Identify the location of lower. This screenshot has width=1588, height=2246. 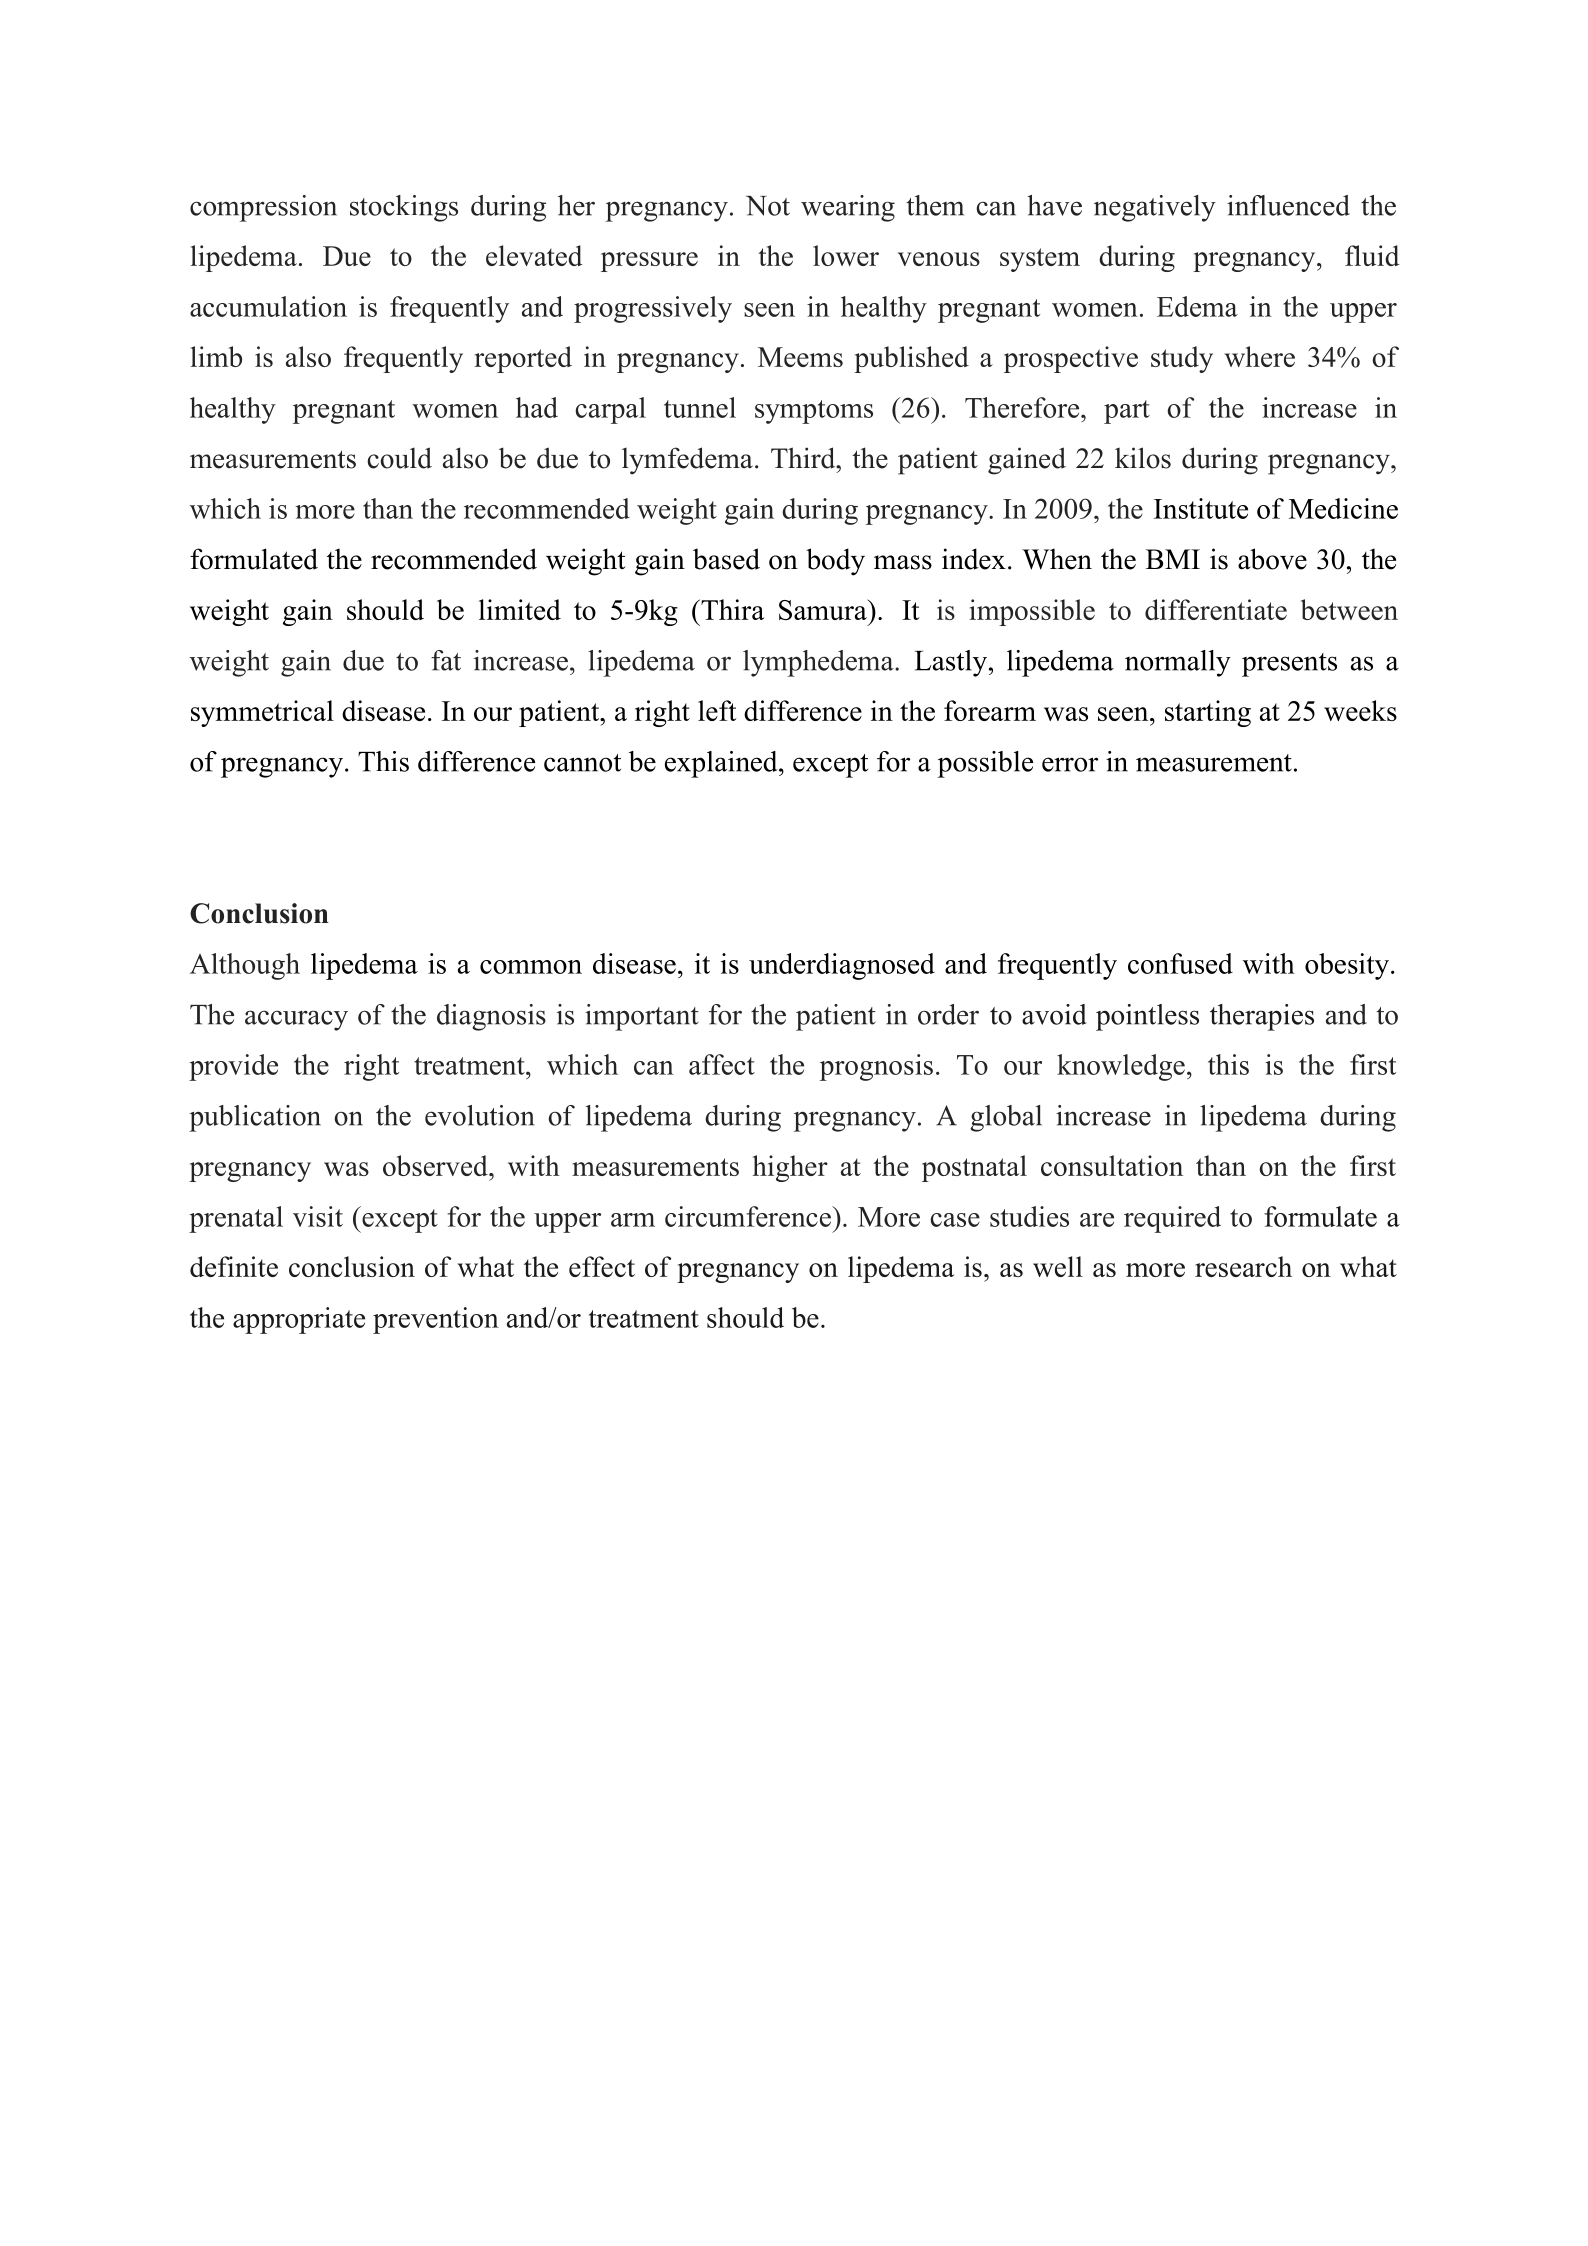
(846, 255).
